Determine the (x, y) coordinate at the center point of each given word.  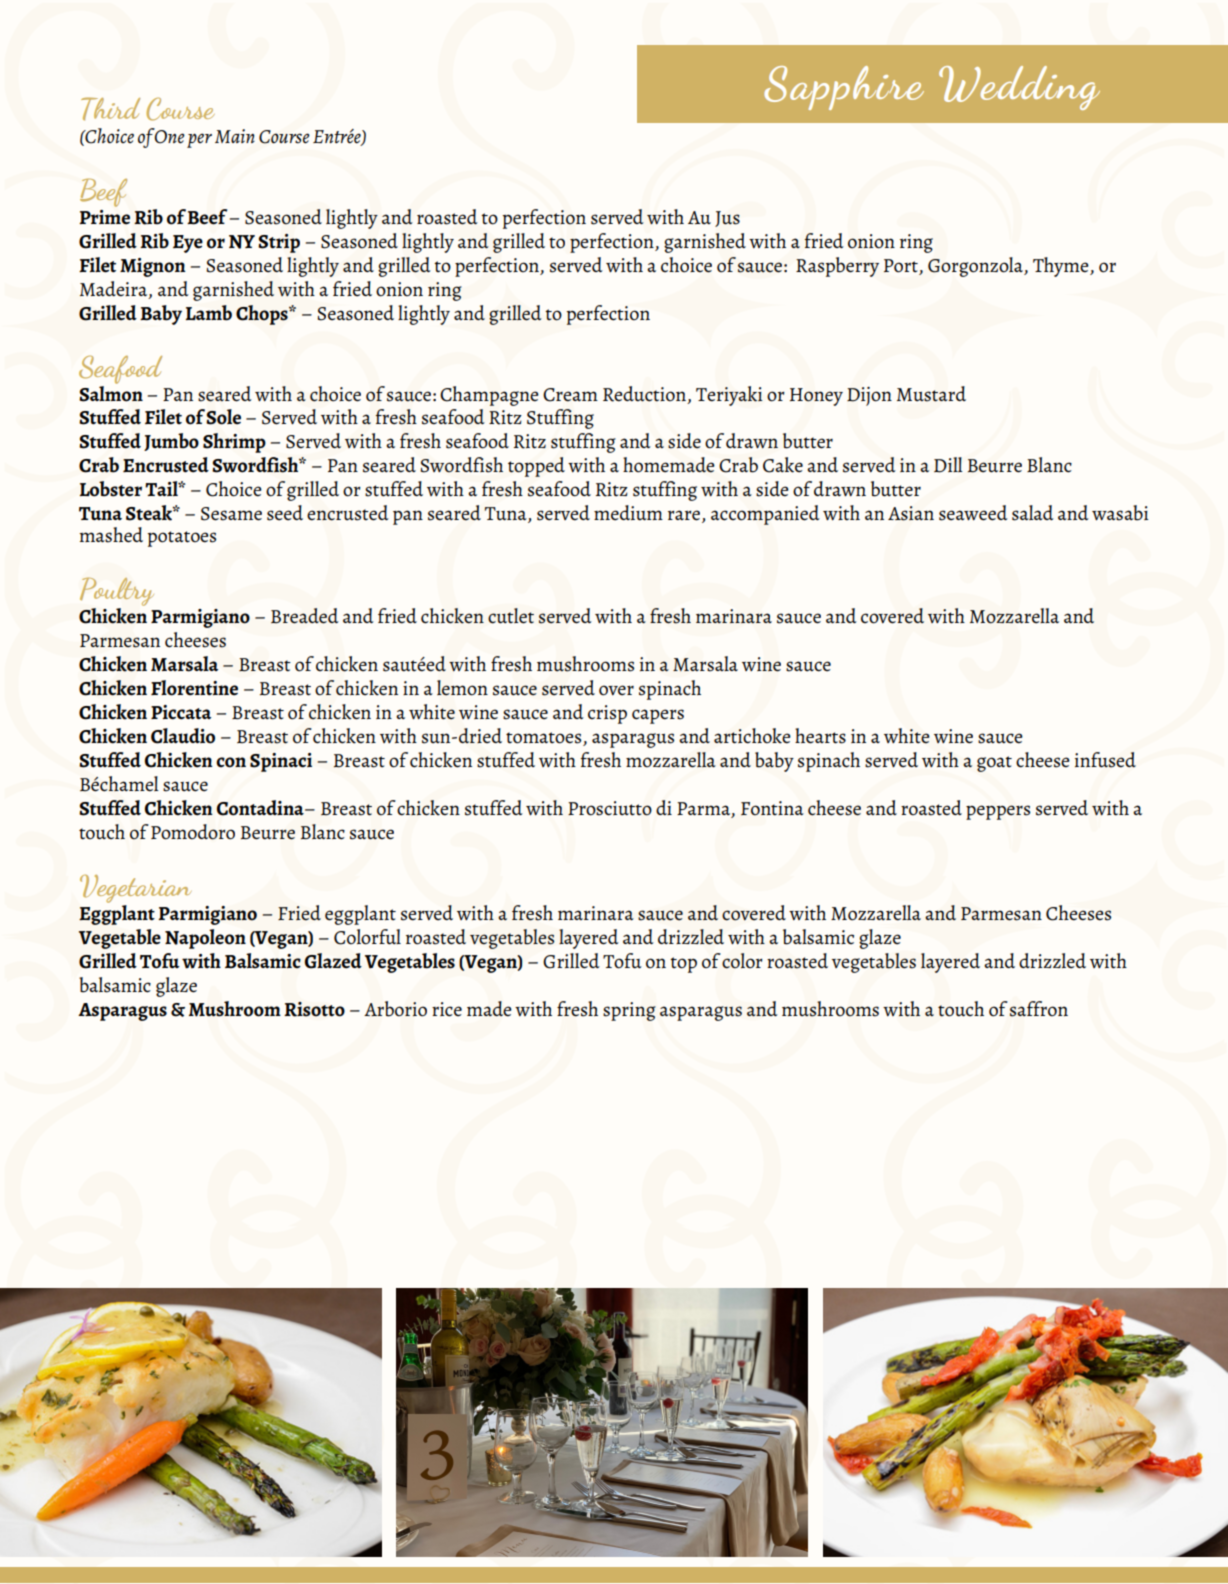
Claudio (183, 736)
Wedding (1019, 88)
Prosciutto (610, 808)
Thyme (1062, 267)
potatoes (181, 539)
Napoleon (205, 939)
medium (628, 513)
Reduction (645, 395)
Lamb (209, 313)
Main (235, 136)
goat (994, 764)
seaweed (973, 513)
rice (447, 1009)
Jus (727, 219)
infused (1105, 760)
